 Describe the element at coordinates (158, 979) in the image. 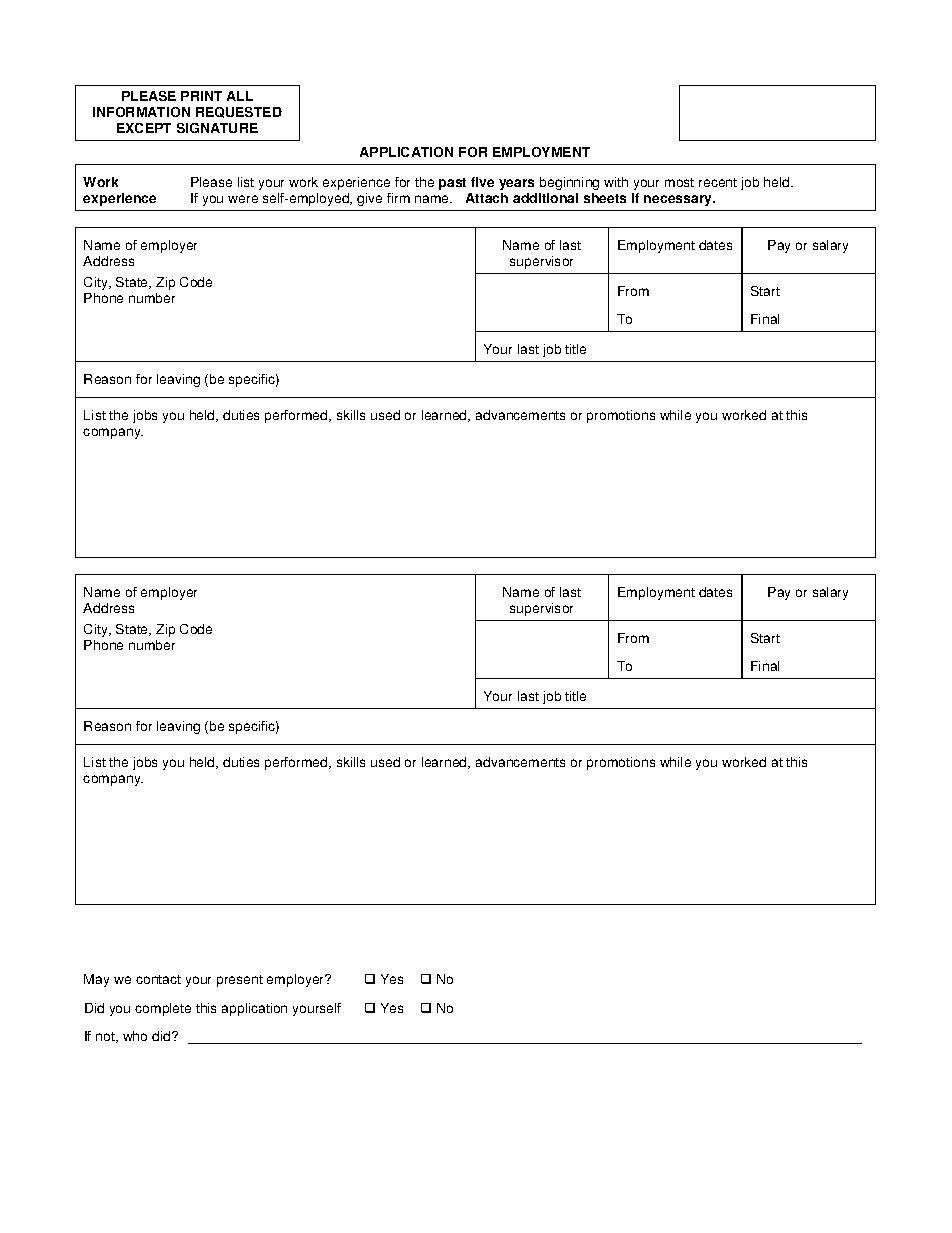

I see `contact` at that location.
